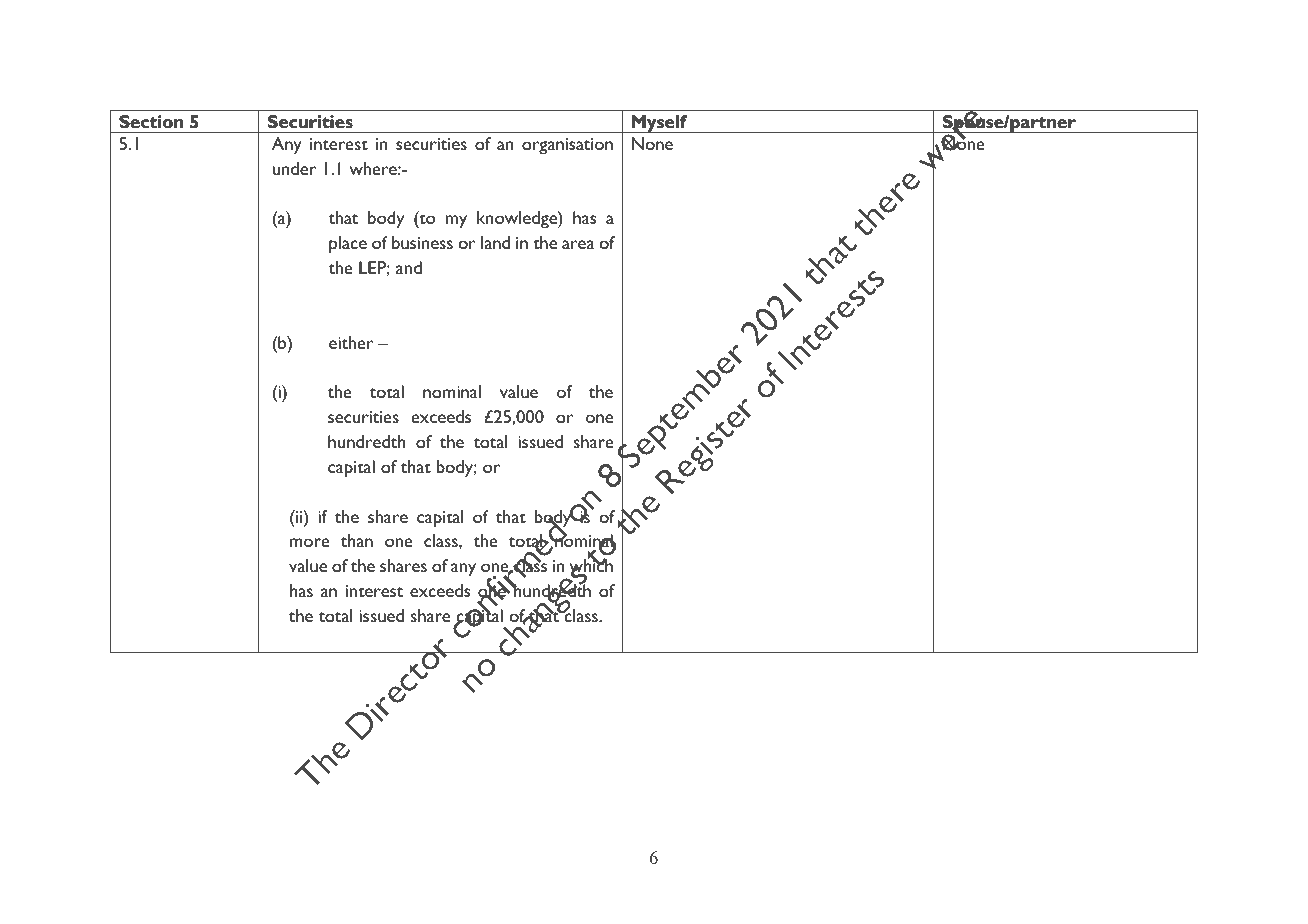 Image resolution: width=1308 pixels, height=924 pixels. I want to click on Myself, so click(659, 124).
